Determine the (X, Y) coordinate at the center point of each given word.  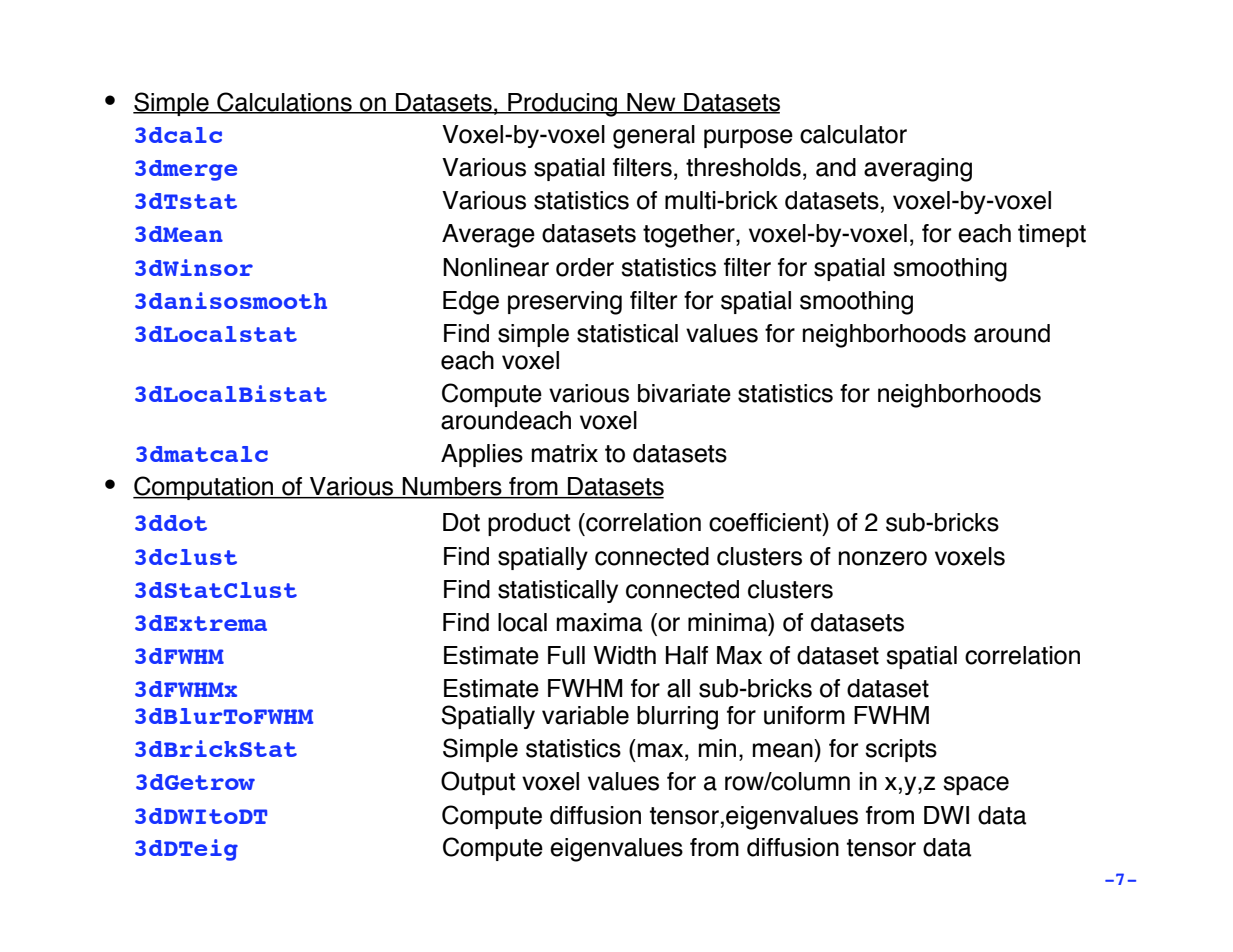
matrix (565, 453)
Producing (563, 105)
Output (478, 783)
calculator (853, 134)
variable (585, 715)
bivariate (684, 393)
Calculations (284, 102)
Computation (204, 488)
